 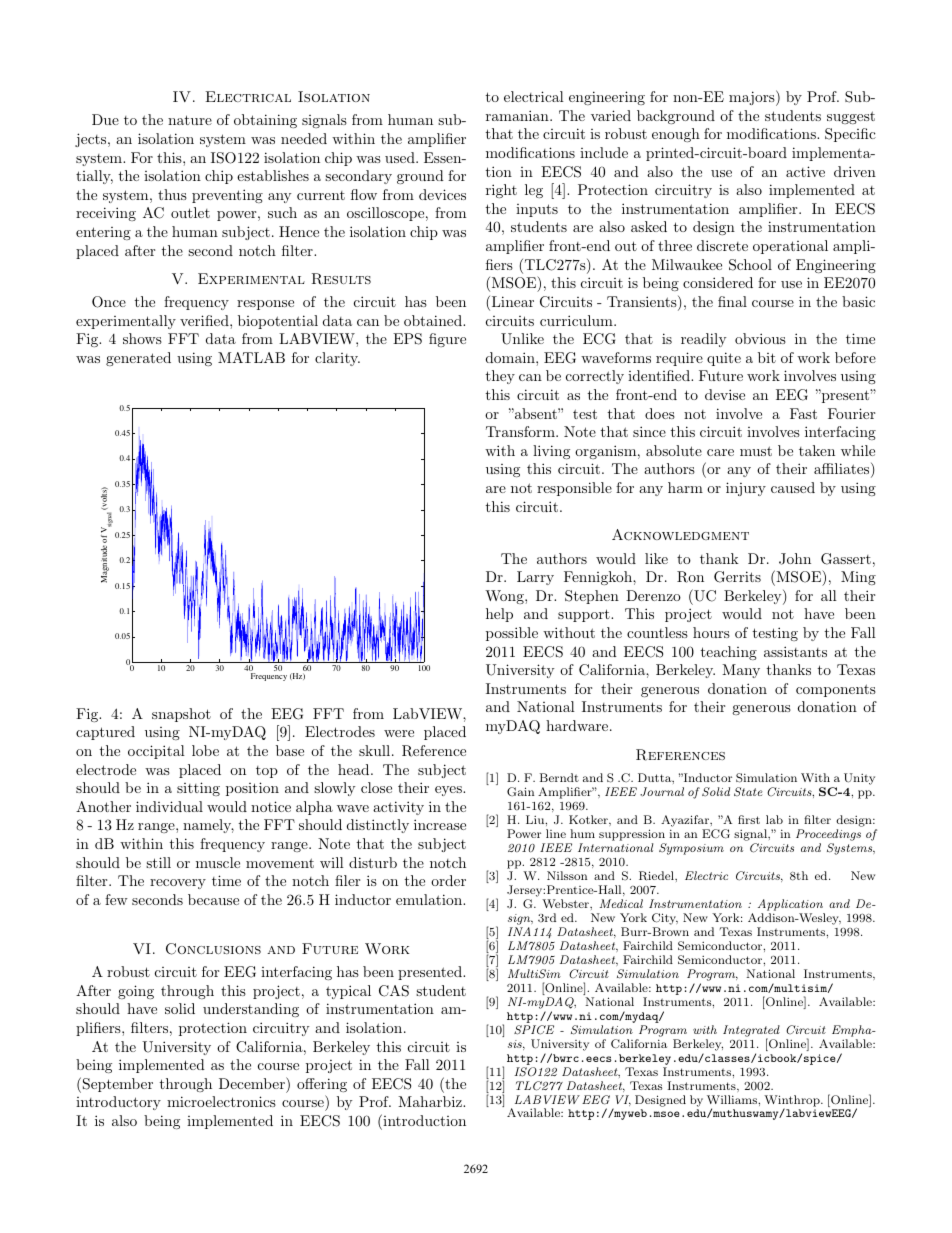 I want to click on snapshot, so click(x=181, y=715).
